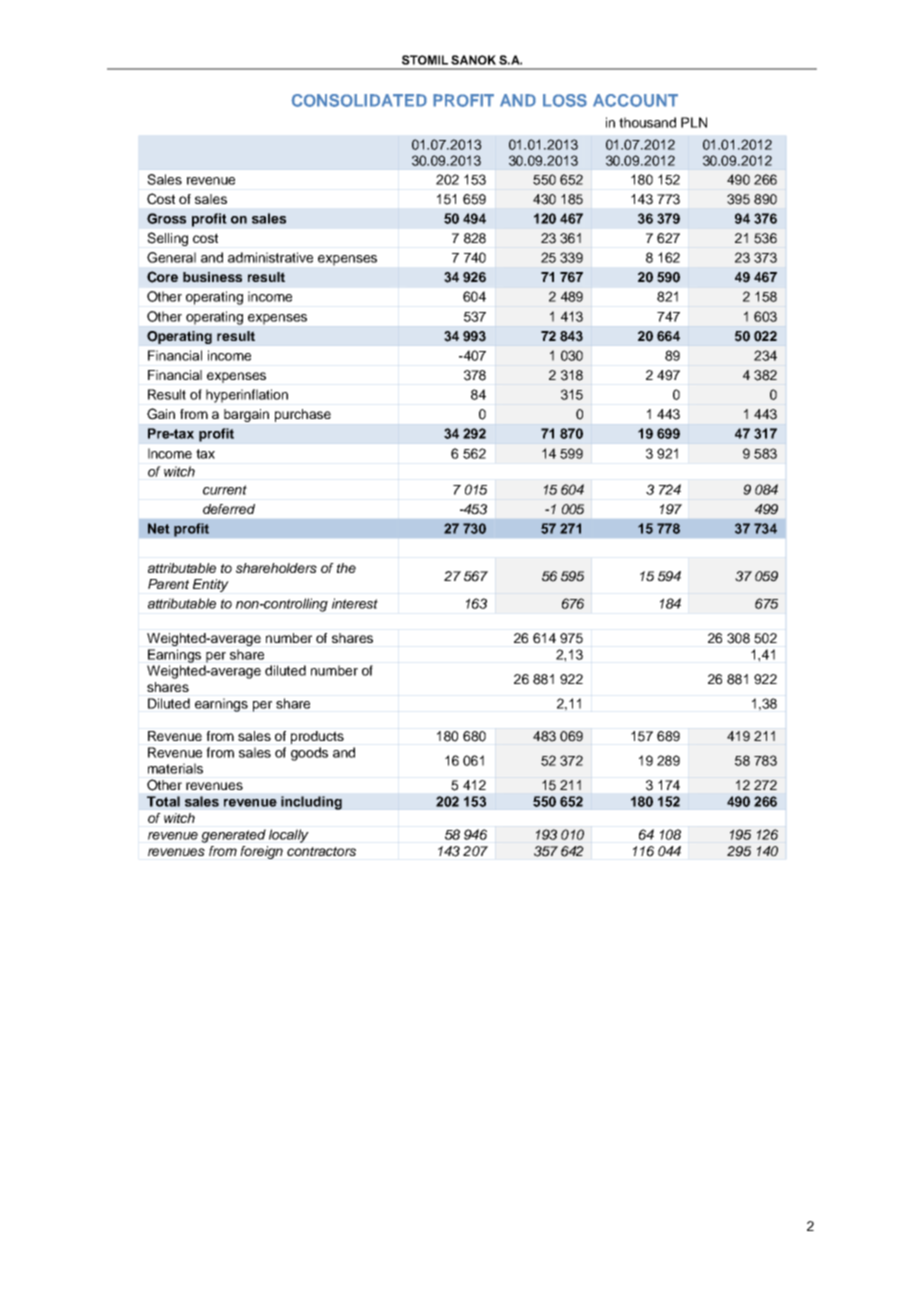 Image resolution: width=924 pixels, height=1308 pixels. Describe the element at coordinates (359, 100) in the screenshot. I see `CONSOLIDATED` at that location.
